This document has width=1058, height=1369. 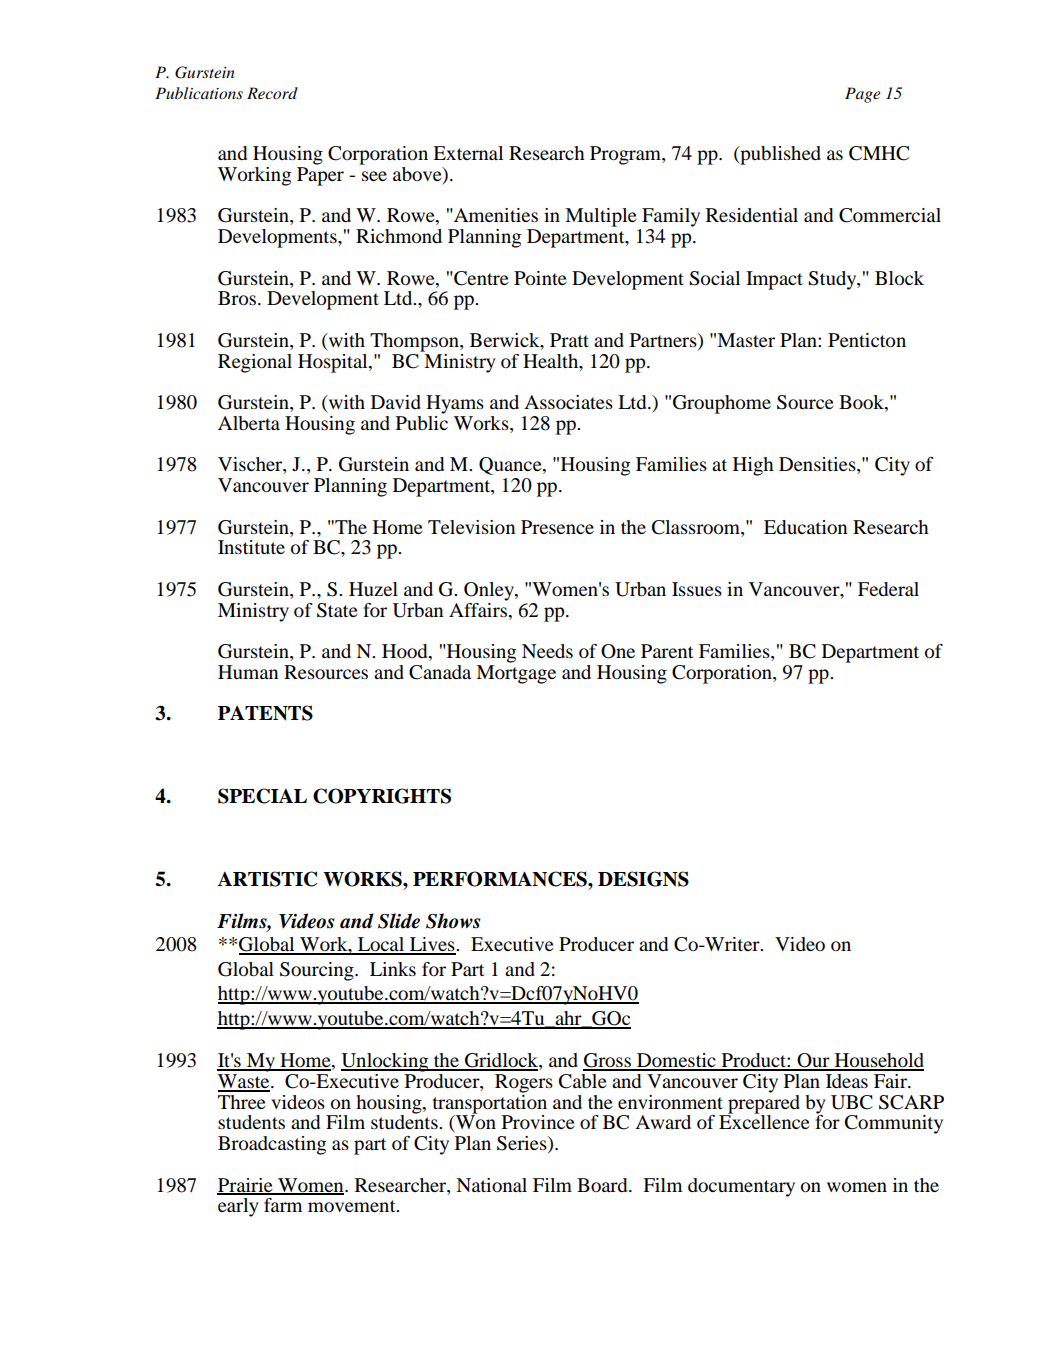 I want to click on Pratt, so click(x=569, y=340).
